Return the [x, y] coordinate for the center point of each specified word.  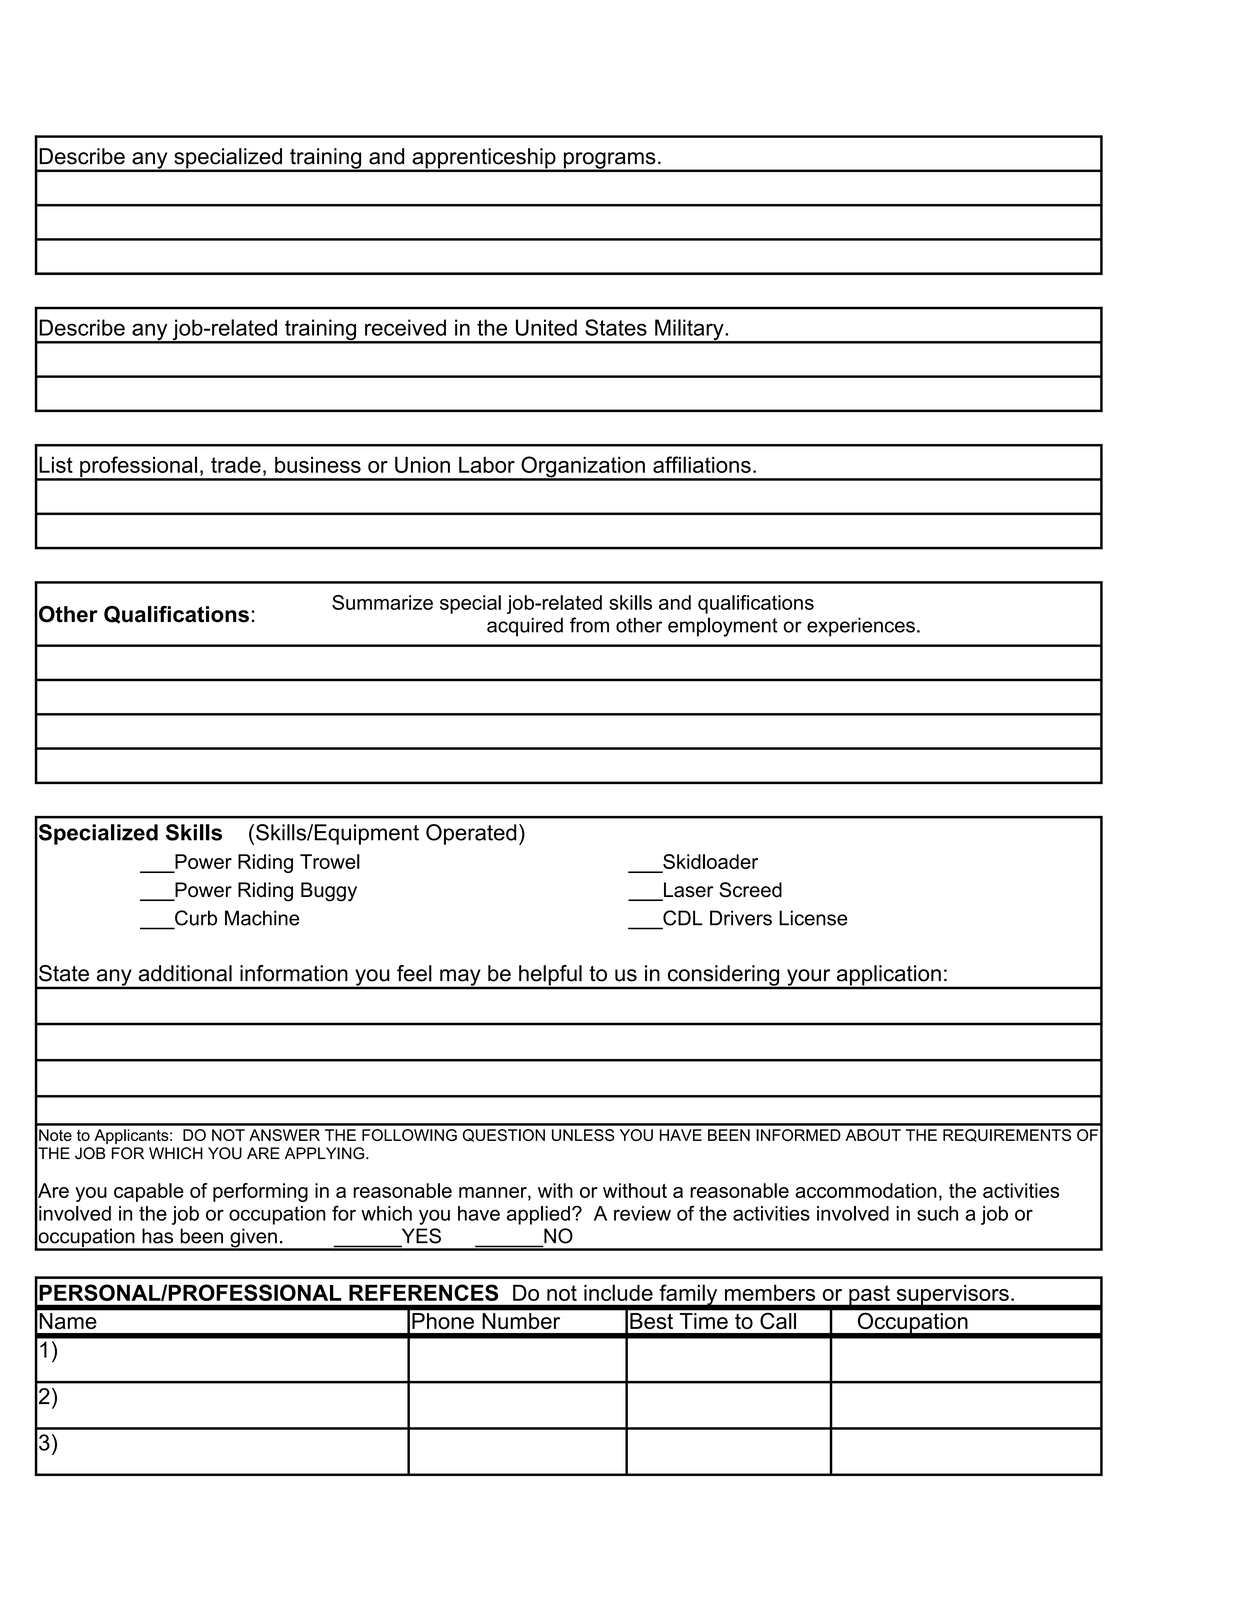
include [618, 1292]
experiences [861, 627]
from [589, 625]
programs [609, 161]
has [157, 1236]
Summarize [382, 602]
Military [689, 331]
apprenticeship [484, 159]
